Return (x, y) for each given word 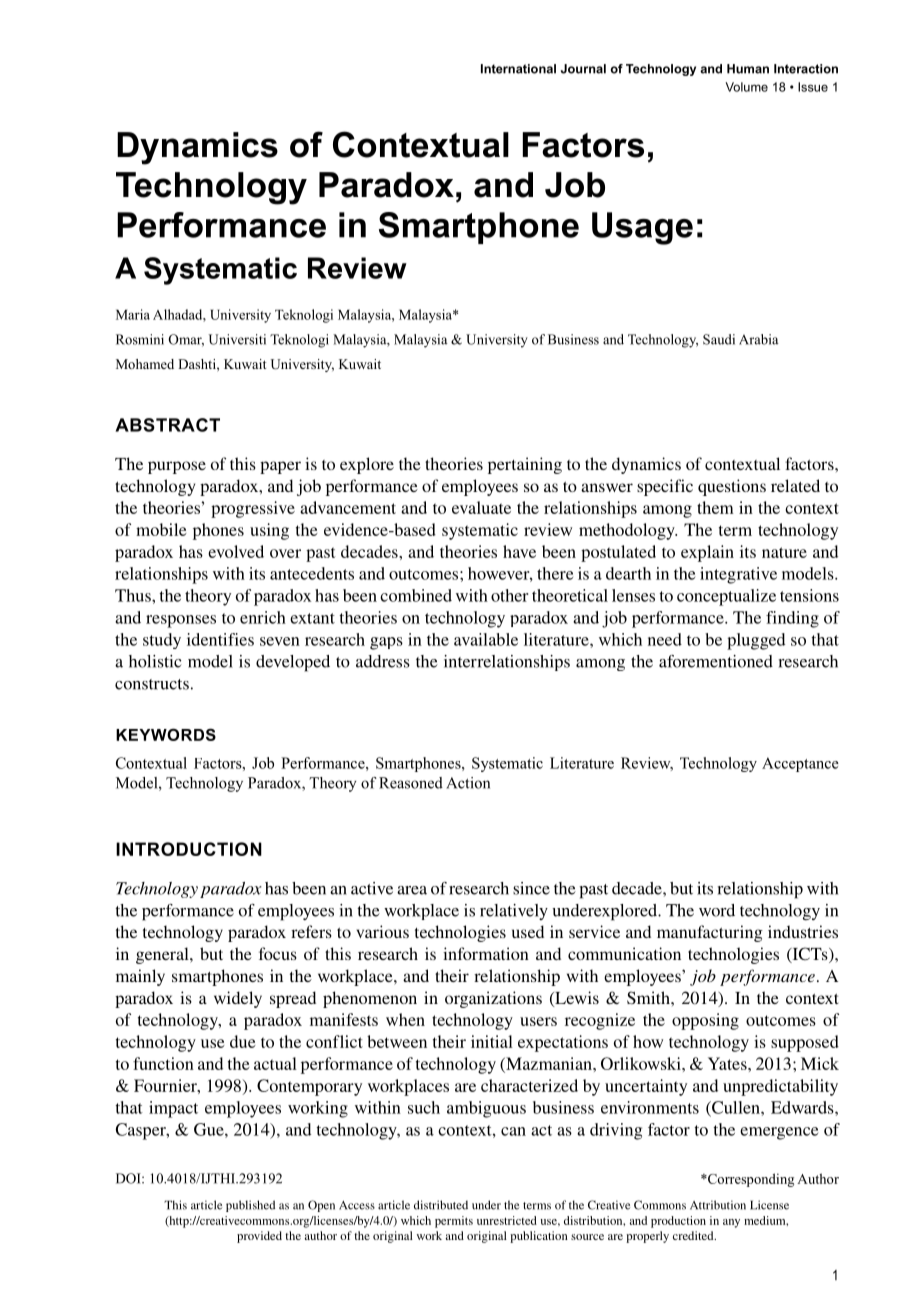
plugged (756, 641)
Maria (133, 314)
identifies (220, 639)
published (250, 1206)
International (518, 69)
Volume (746, 87)
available (486, 639)
